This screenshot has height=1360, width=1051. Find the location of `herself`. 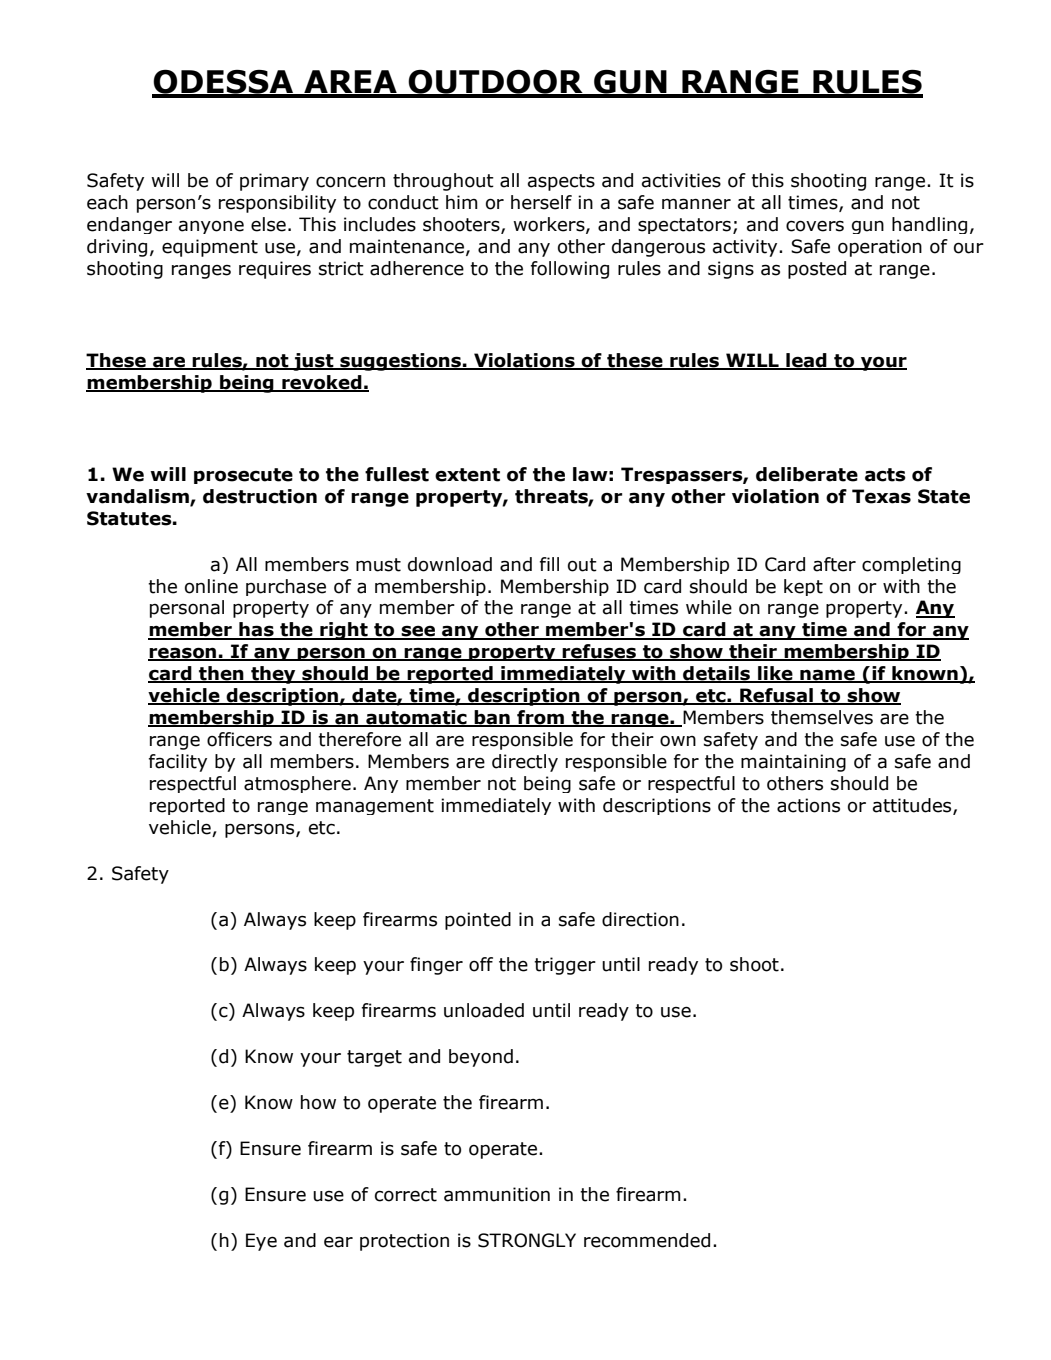

herself is located at coordinates (541, 202).
